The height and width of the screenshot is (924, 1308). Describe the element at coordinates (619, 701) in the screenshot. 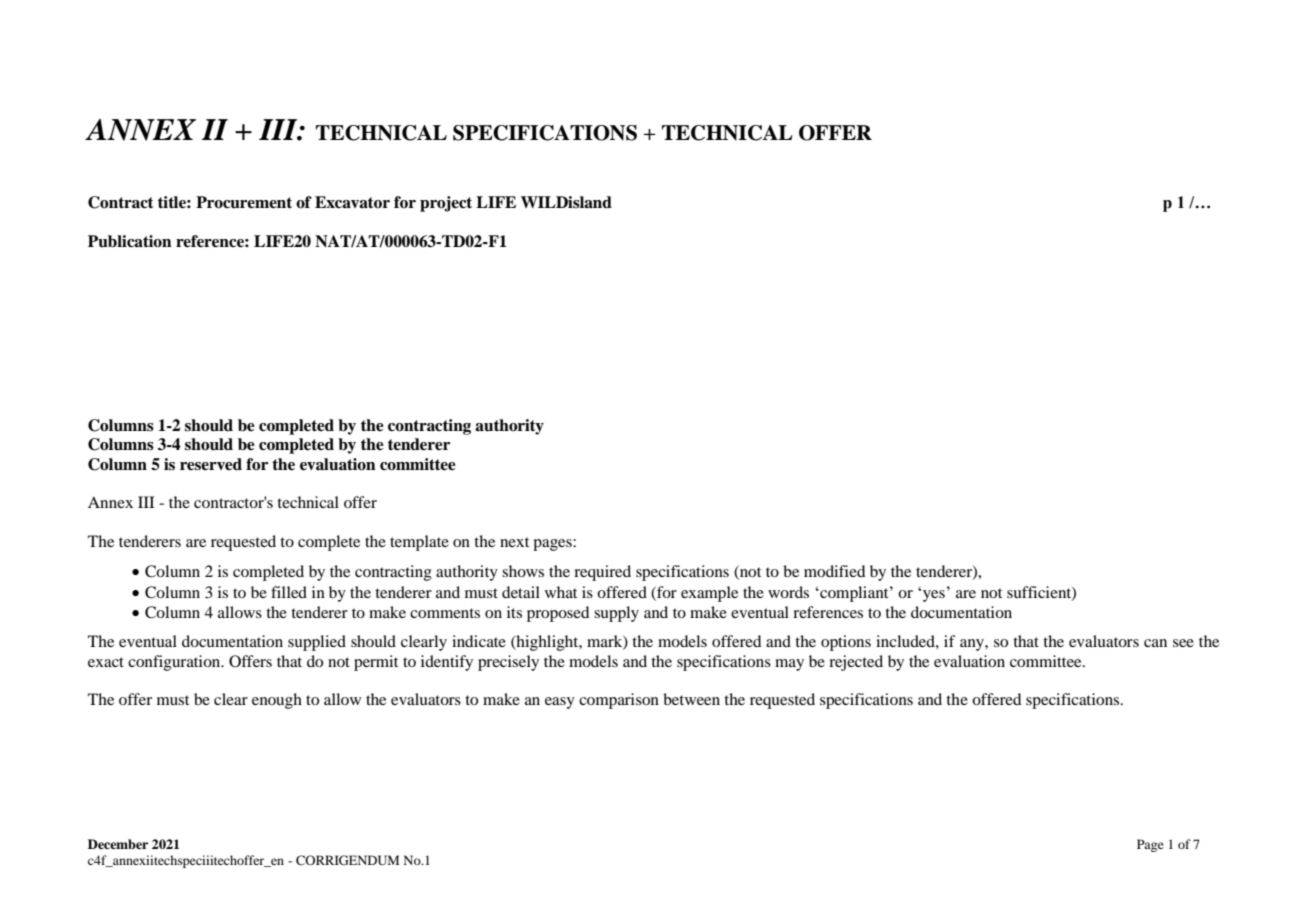

I see `comparison` at that location.
